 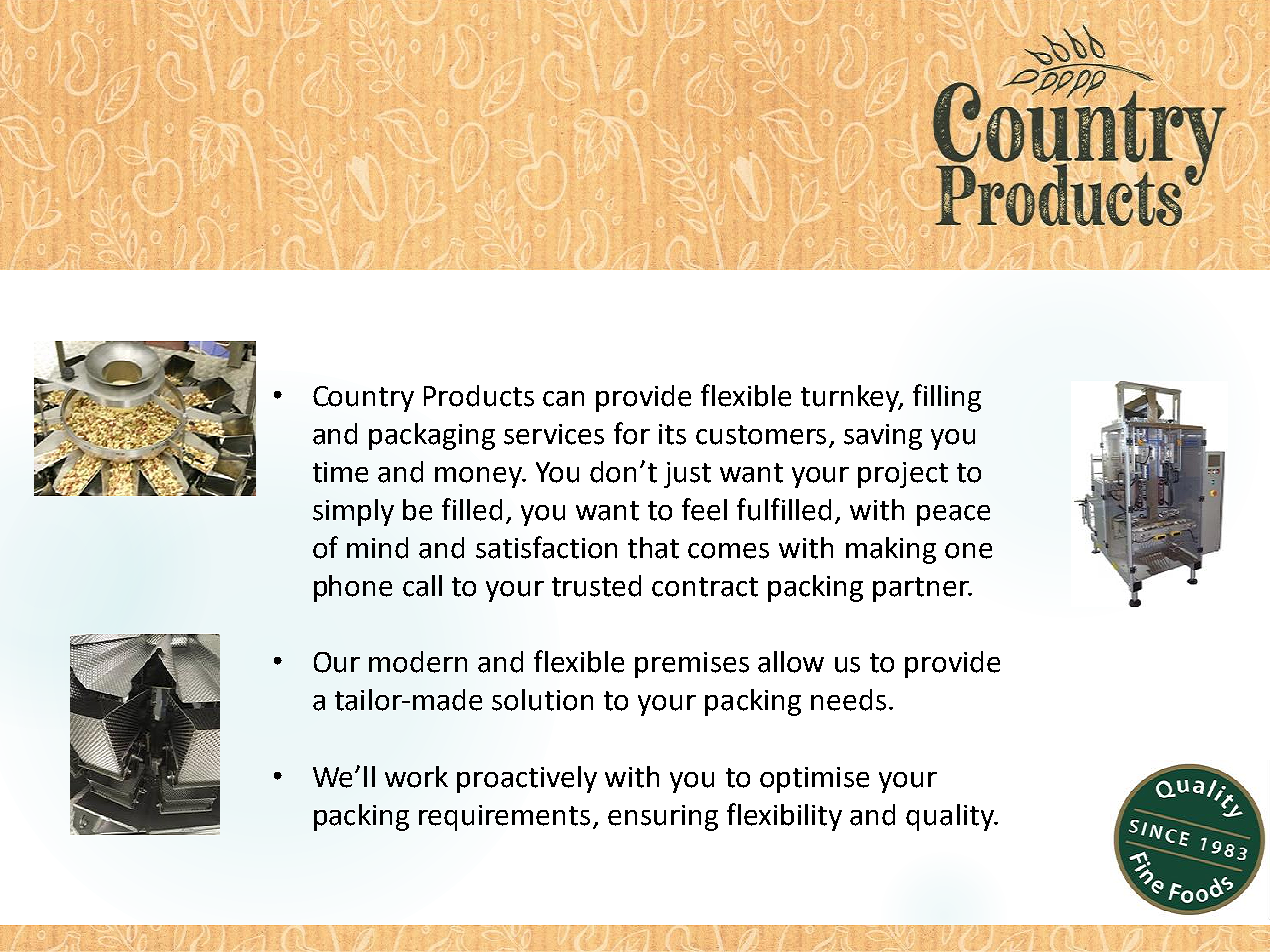 What do you see at coordinates (848, 700) in the screenshot?
I see `needs` at bounding box center [848, 700].
